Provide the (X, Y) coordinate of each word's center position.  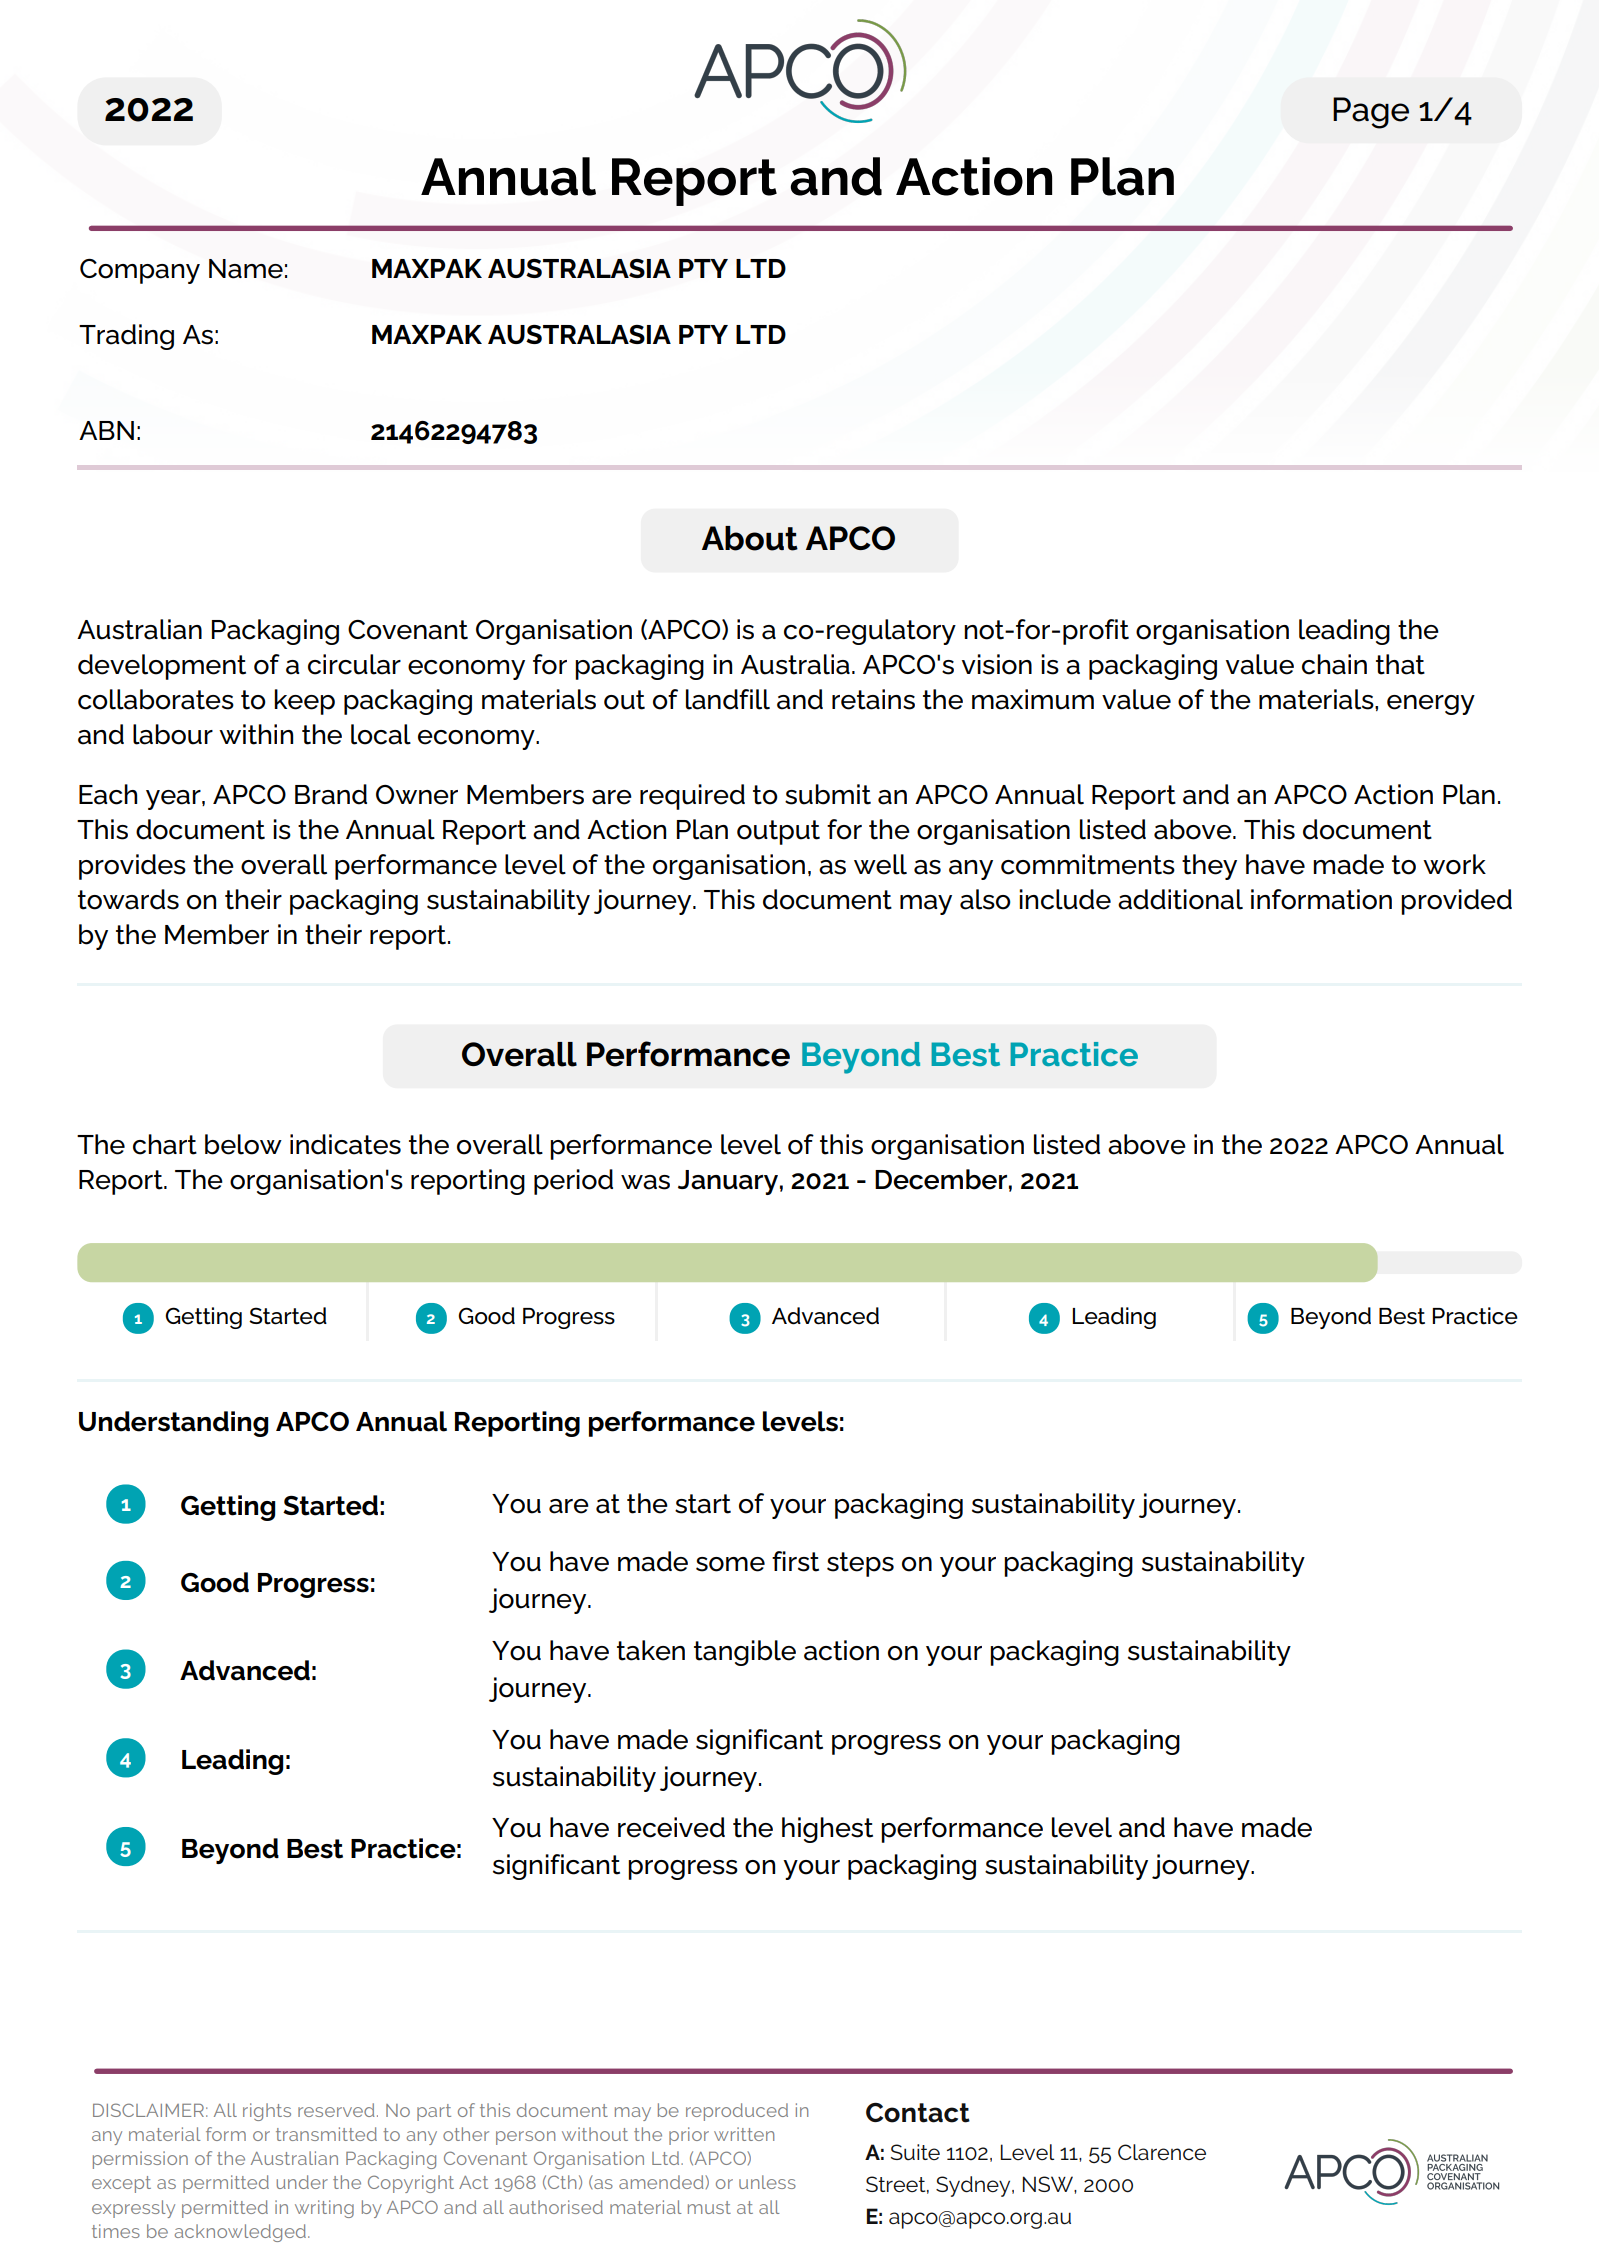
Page (1371, 113)
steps (860, 1564)
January (728, 1182)
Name (246, 269)
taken (651, 1650)
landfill (728, 699)
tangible (745, 1653)
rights (267, 2112)
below (243, 1144)
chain (1334, 664)
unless (767, 2182)
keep (304, 702)
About (750, 538)
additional (1180, 899)
